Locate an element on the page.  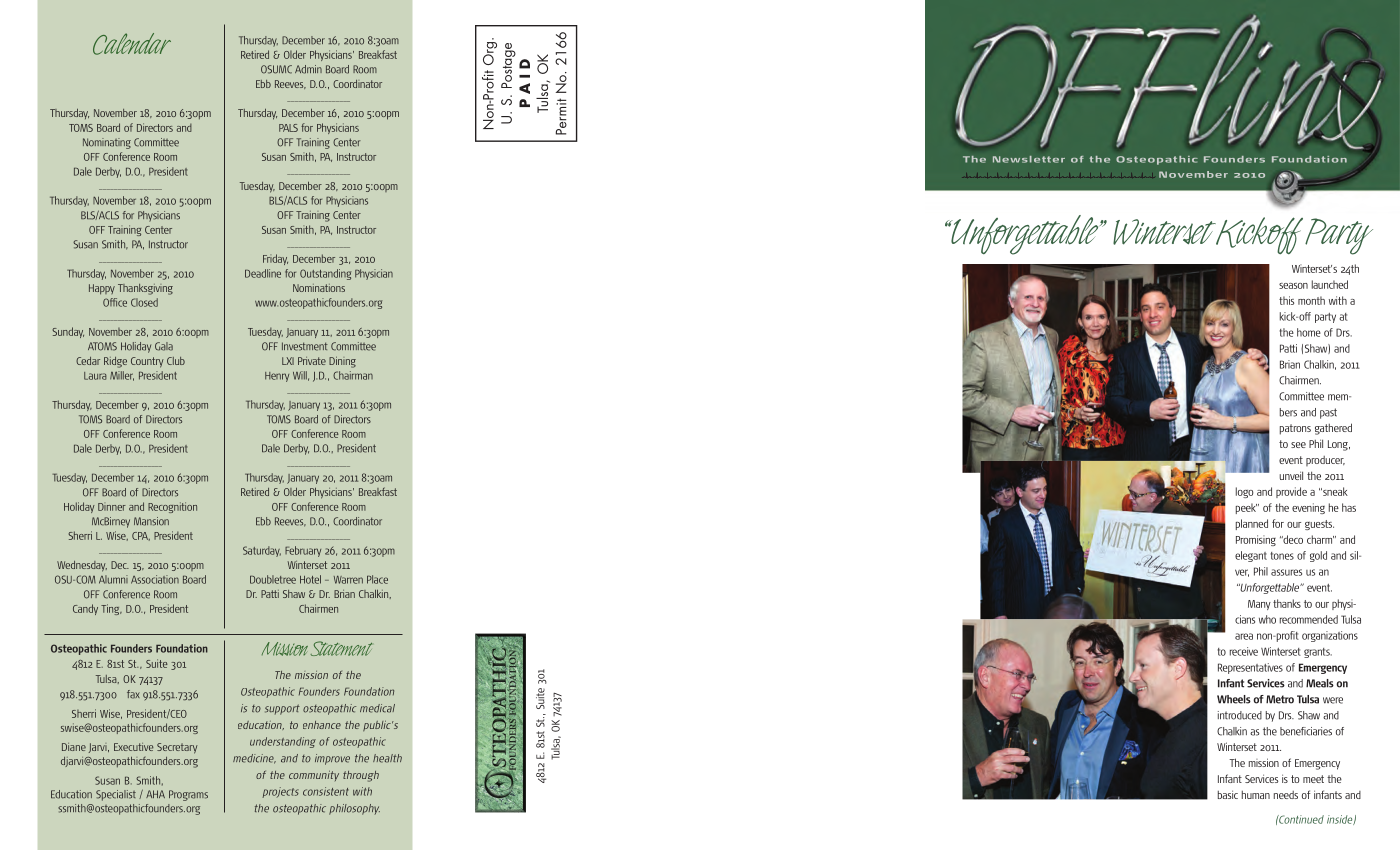
medicine is located at coordinates (254, 759).
